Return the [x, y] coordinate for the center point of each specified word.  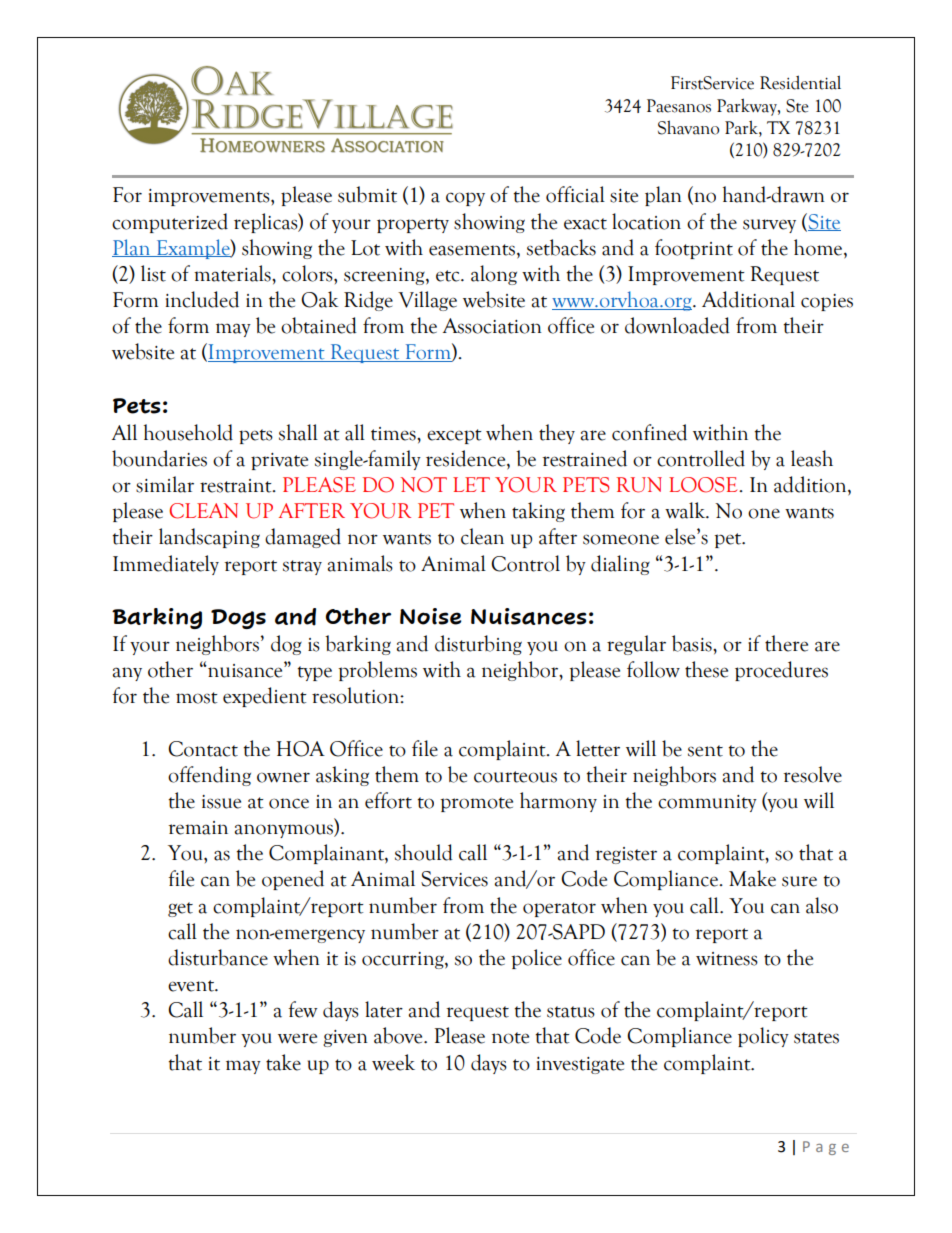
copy [465, 199]
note [510, 1038]
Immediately [166, 565]
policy [763, 1037]
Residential [800, 82]
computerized [170, 223]
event [192, 986]
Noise [431, 616]
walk [686, 510]
